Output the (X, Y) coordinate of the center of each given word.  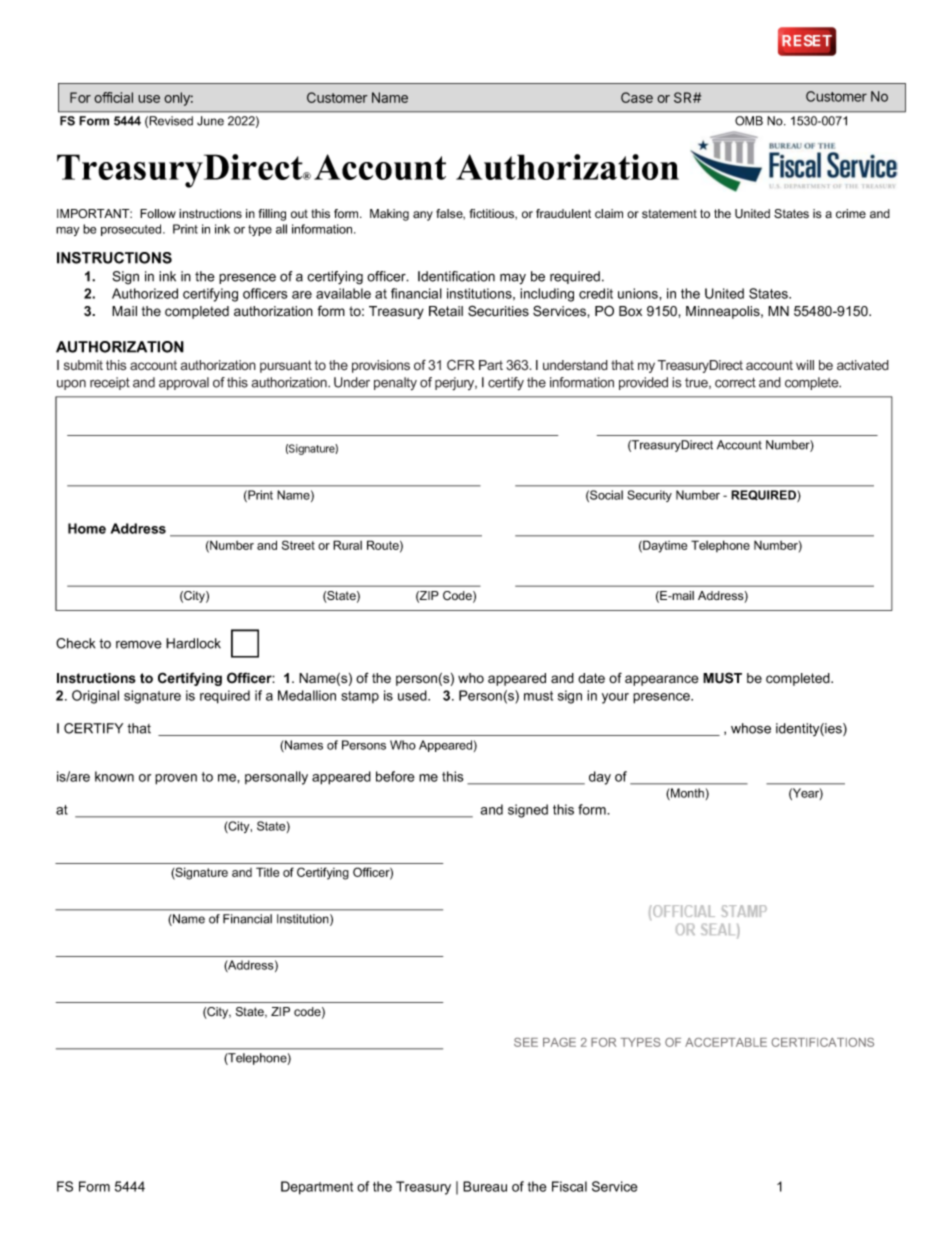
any (423, 216)
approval (184, 383)
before (395, 776)
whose (751, 728)
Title (267, 872)
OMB (749, 121)
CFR (461, 365)
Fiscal (569, 1186)
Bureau (485, 1186)
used (413, 695)
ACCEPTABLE (726, 1042)
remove (139, 645)
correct (735, 383)
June (210, 121)
